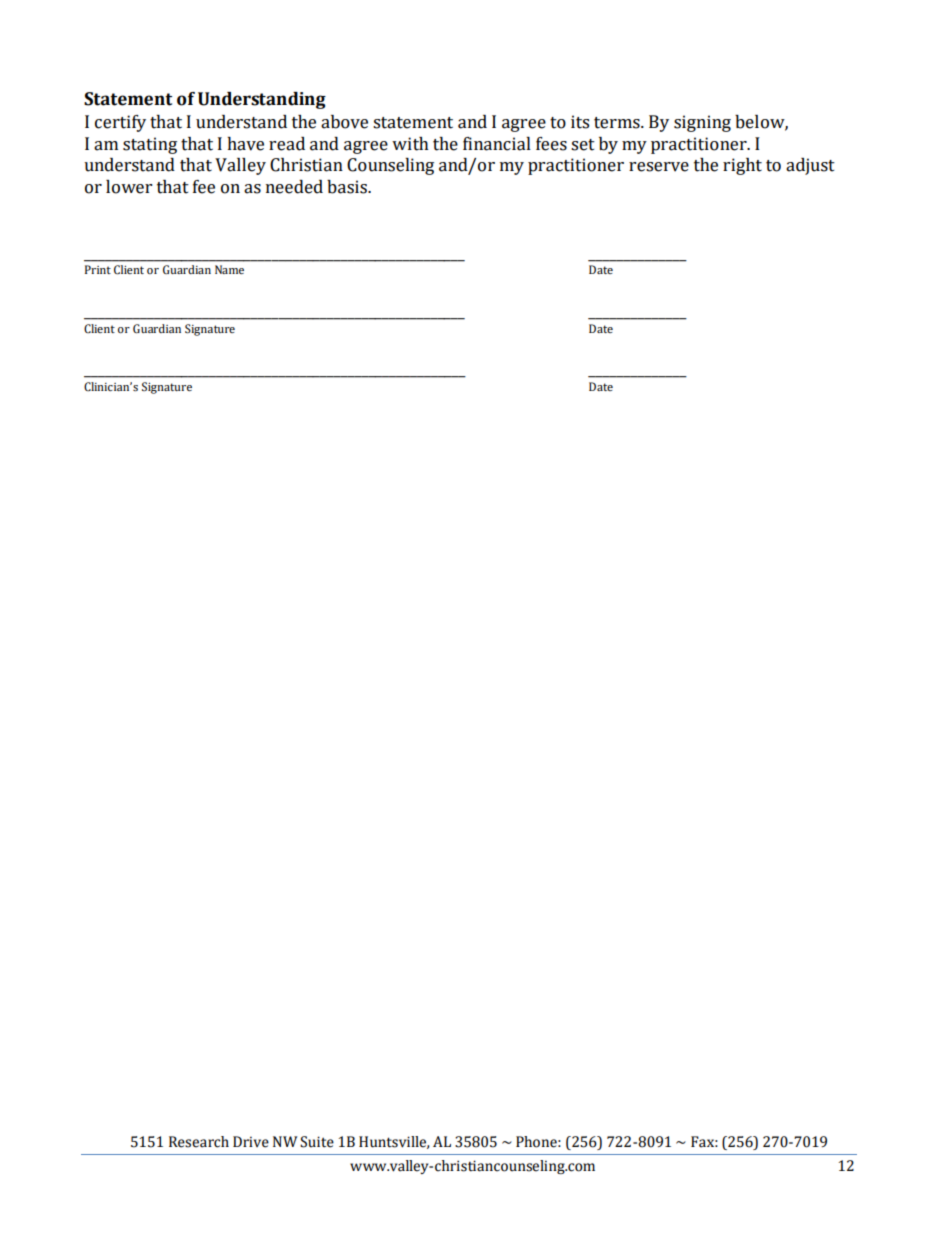 This document has width=952, height=1233. What do you see at coordinates (659, 167) in the document?
I see `reserve` at bounding box center [659, 167].
